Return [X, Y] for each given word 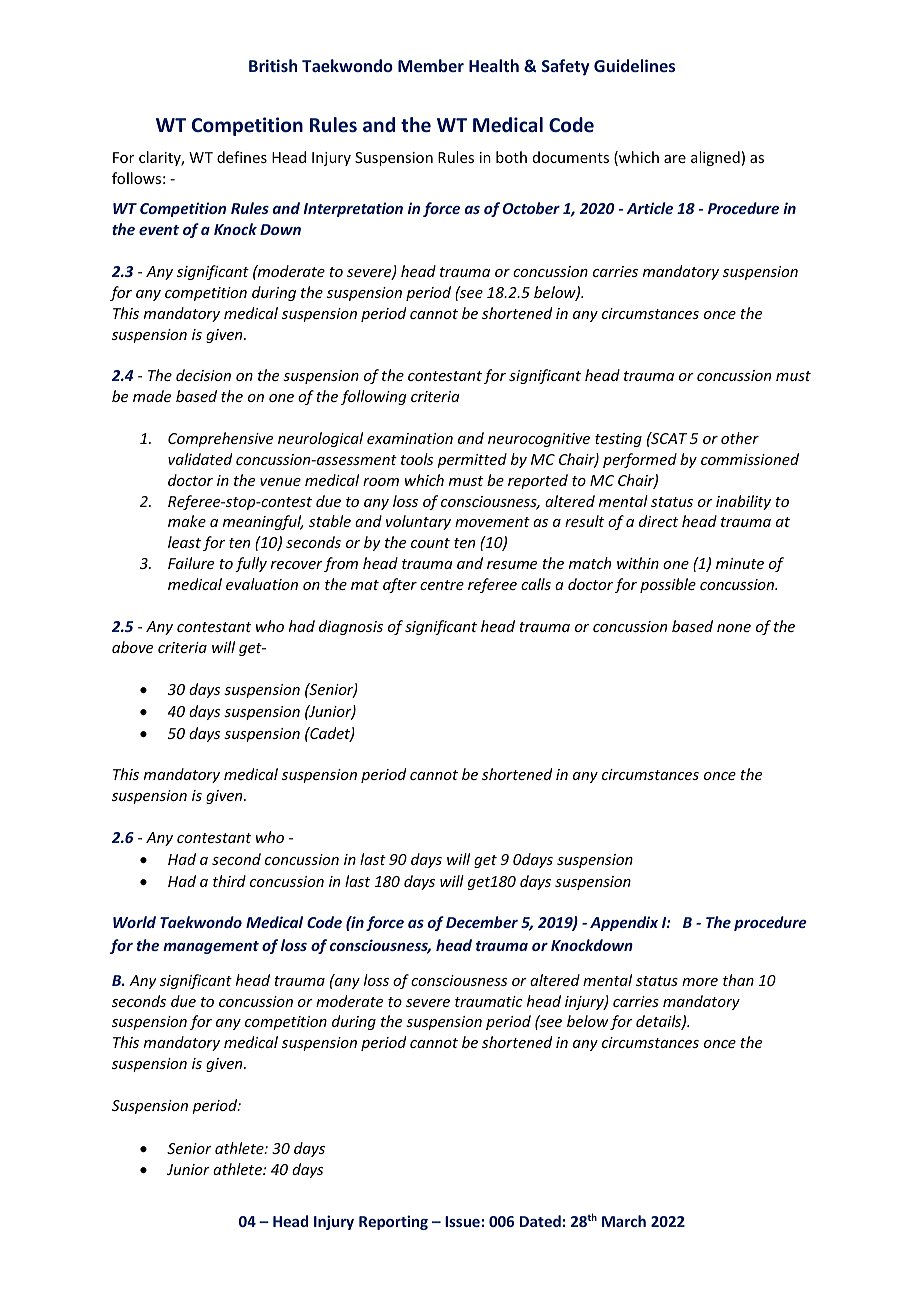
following [374, 397]
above [132, 647]
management [211, 947]
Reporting [393, 1222]
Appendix [624, 923]
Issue [462, 1221]
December [482, 922]
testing [618, 440]
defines [242, 157]
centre [442, 585]
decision [203, 375]
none [734, 628]
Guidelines [634, 65]
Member [431, 65]
